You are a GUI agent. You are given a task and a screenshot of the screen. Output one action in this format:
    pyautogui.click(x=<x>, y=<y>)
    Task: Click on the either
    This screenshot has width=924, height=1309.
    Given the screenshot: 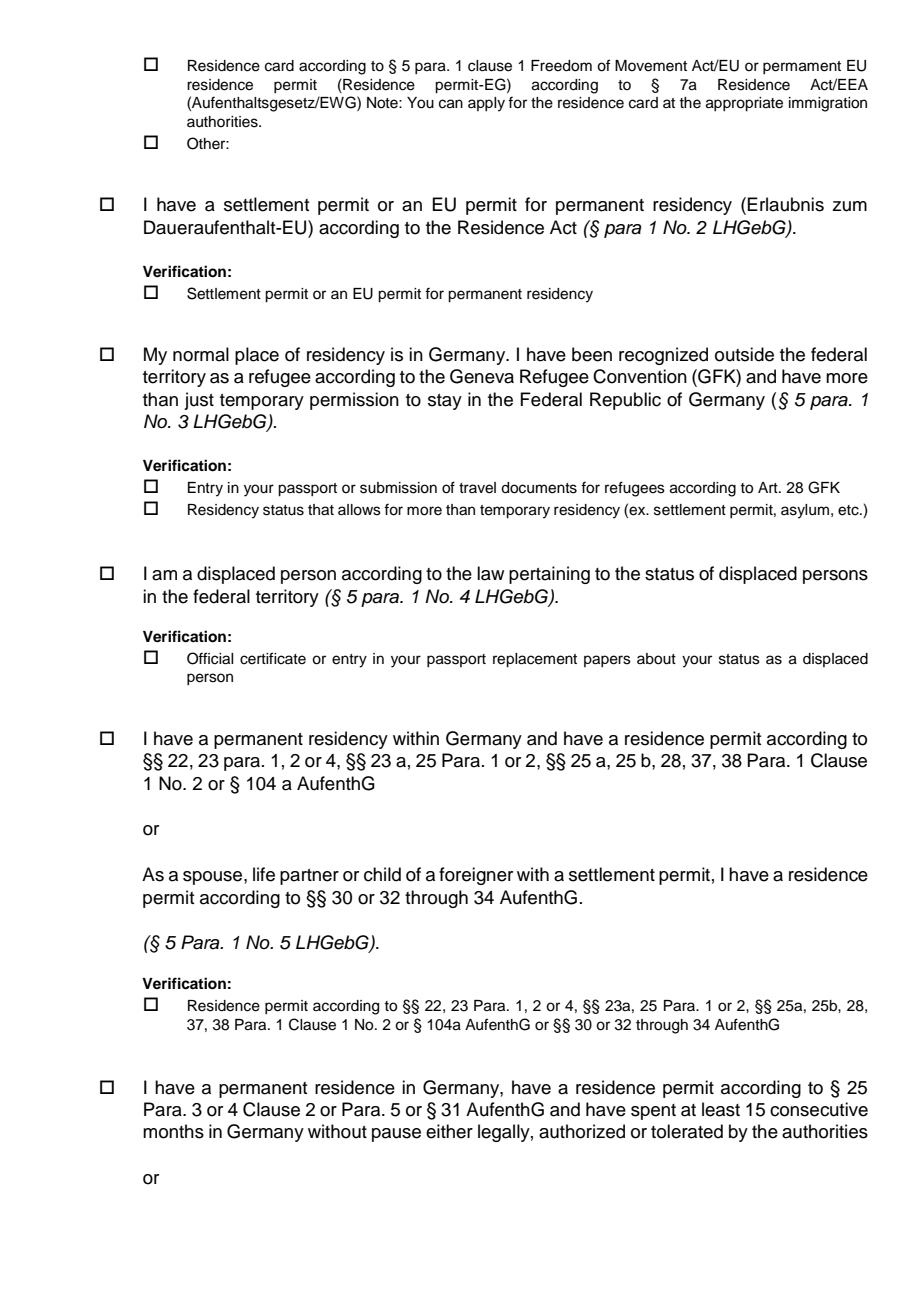 What is the action you would take?
    pyautogui.click(x=449, y=1131)
